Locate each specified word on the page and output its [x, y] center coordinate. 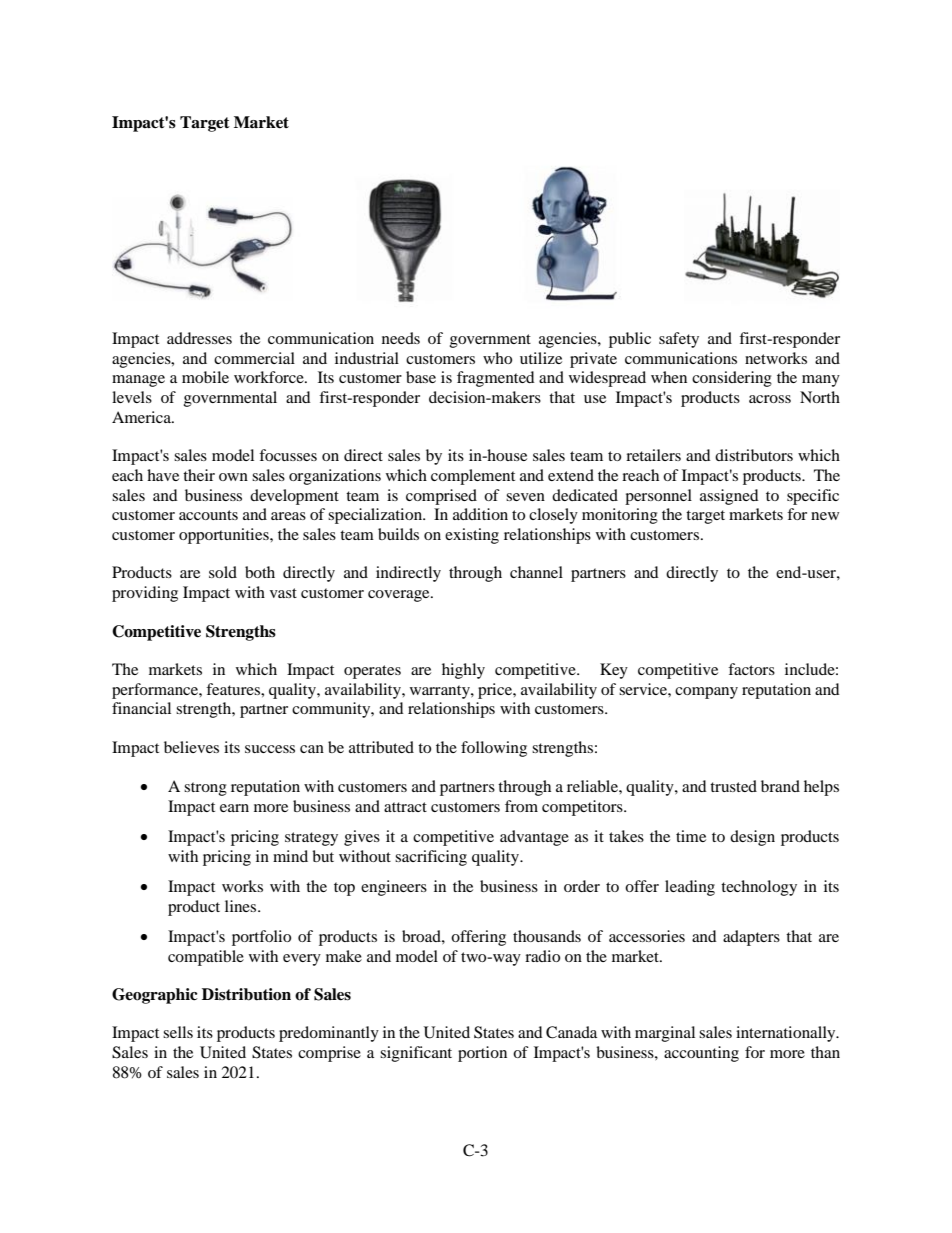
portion [482, 1054]
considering [732, 379]
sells [178, 1032]
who [497, 358]
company [706, 693]
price [496, 691]
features [234, 689]
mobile [205, 377]
